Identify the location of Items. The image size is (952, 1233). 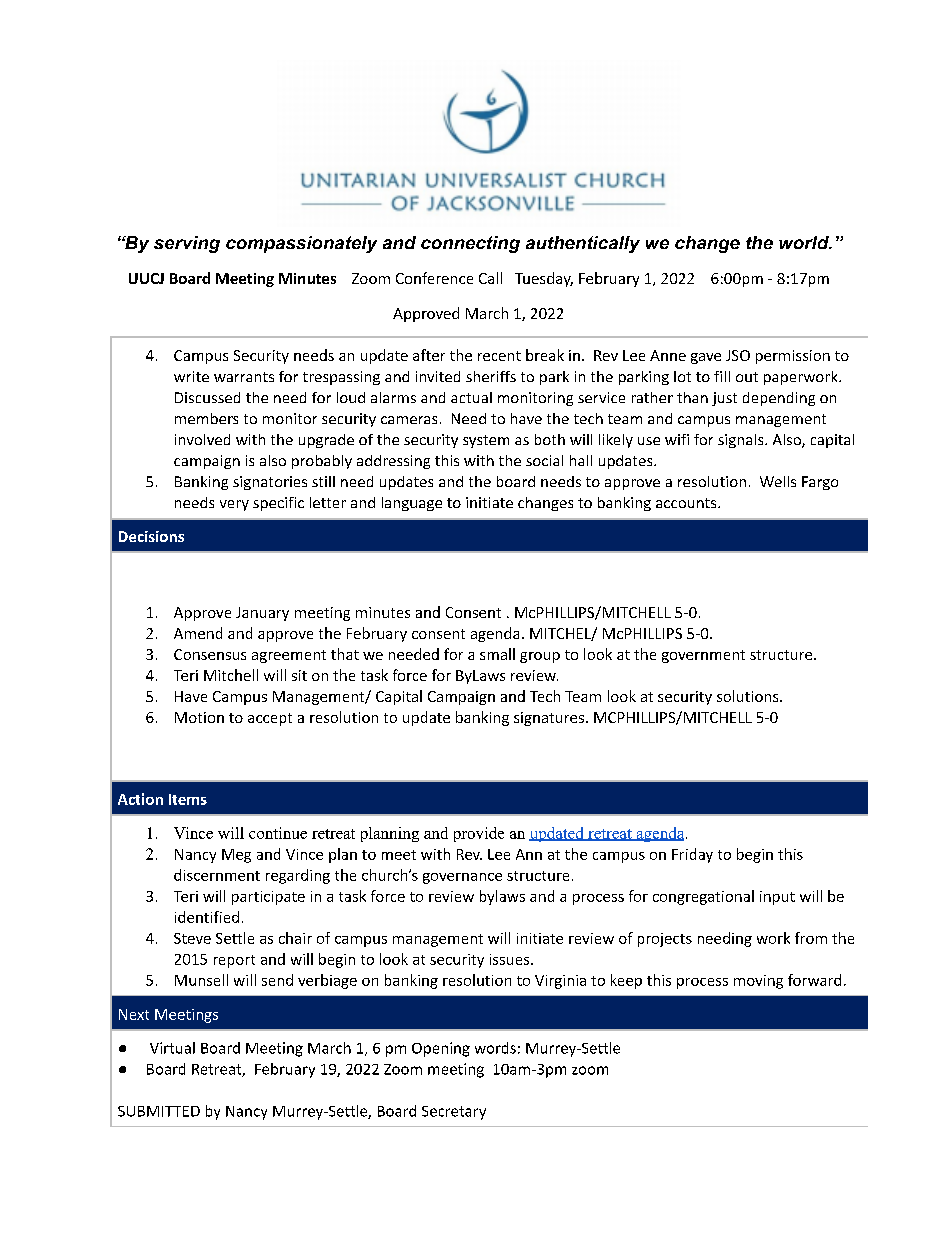
(188, 799).
